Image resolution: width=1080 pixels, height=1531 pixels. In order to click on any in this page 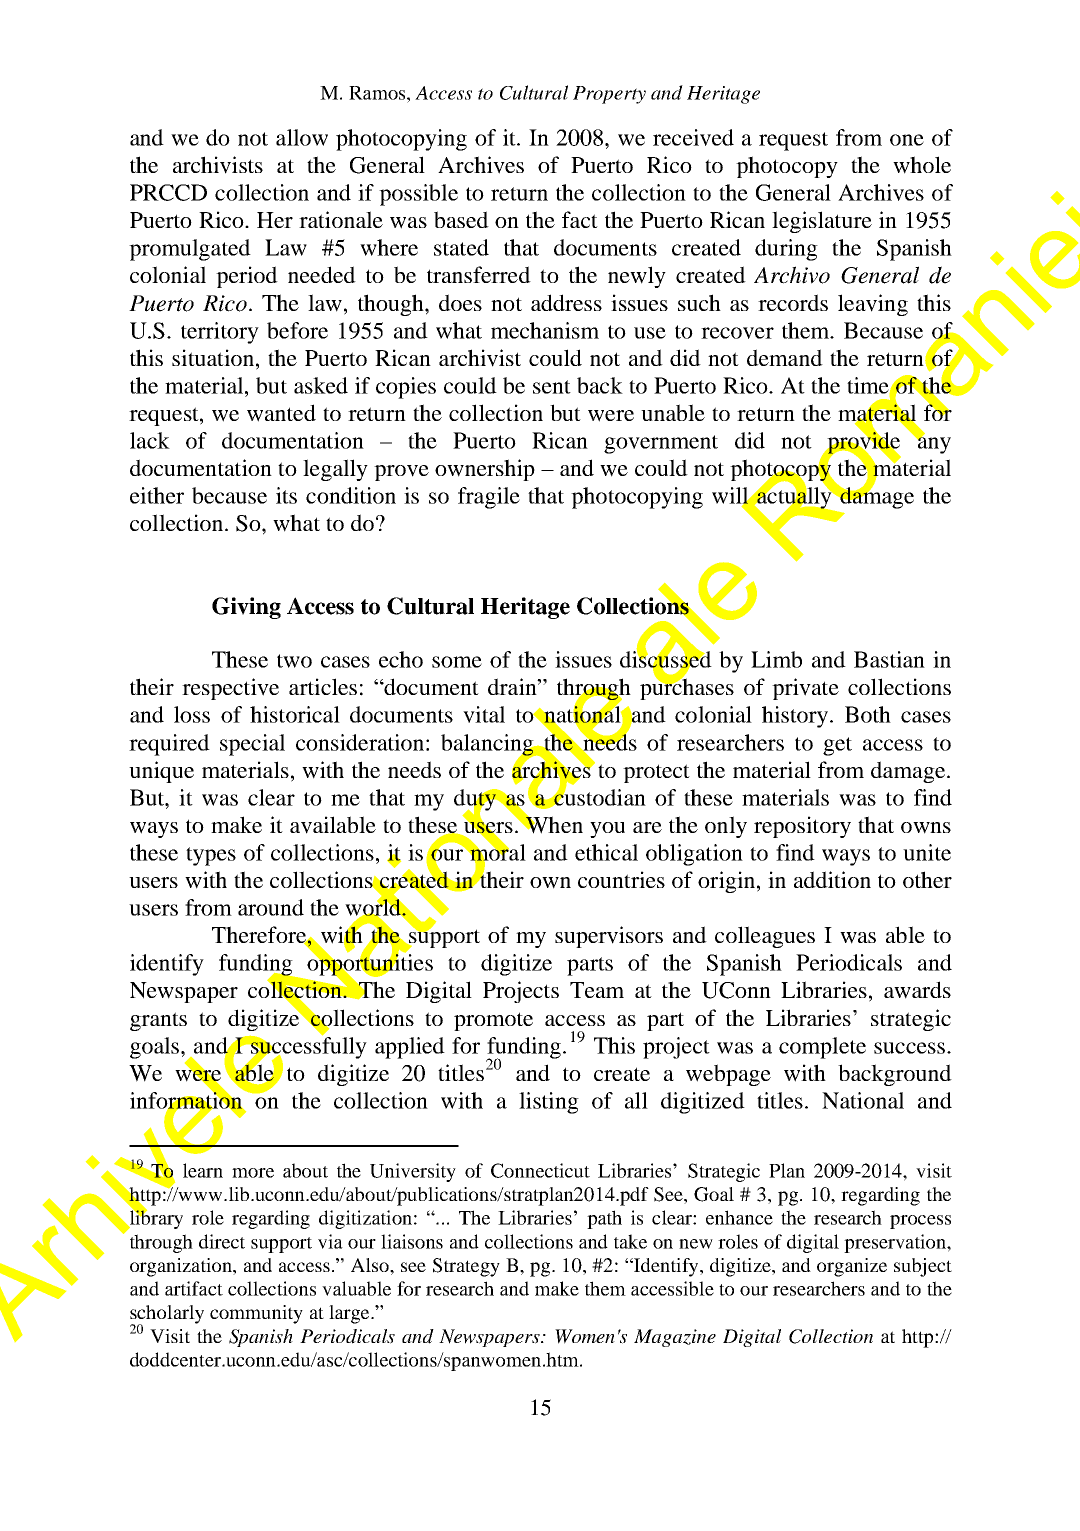, I will do `click(933, 444)`.
